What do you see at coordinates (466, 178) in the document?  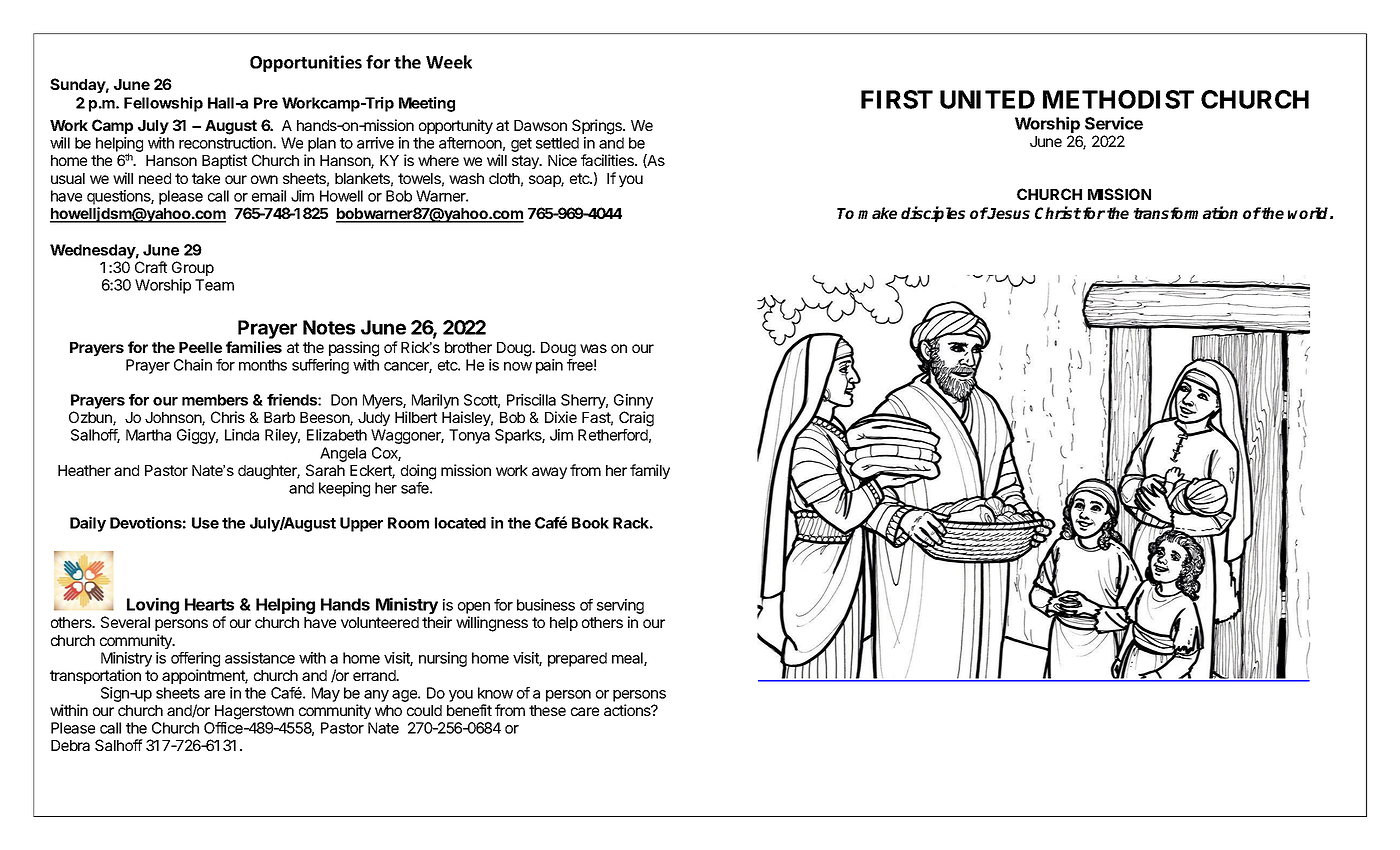 I see `wash` at bounding box center [466, 178].
